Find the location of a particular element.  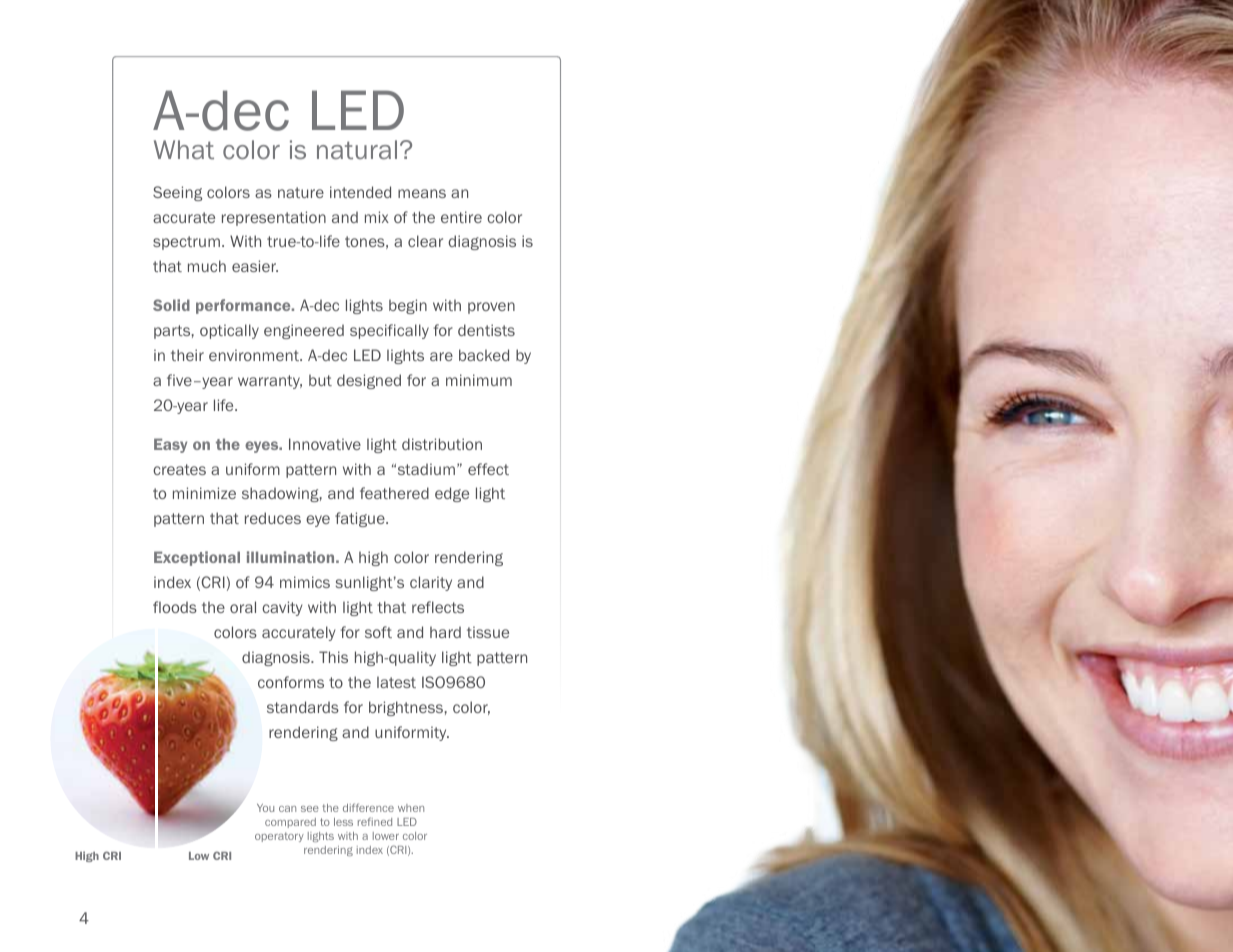

means is located at coordinates (422, 193).
